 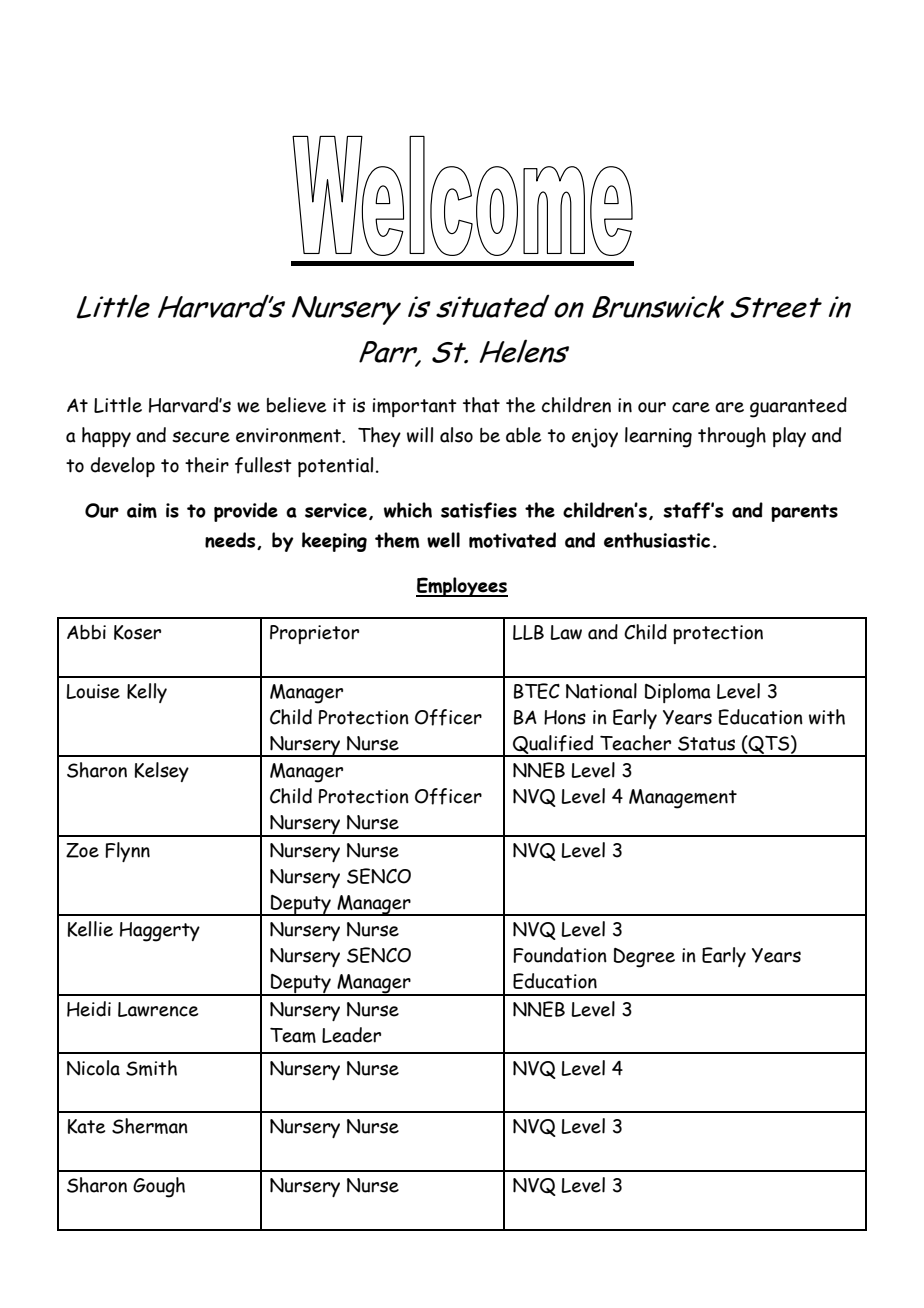 I want to click on Degree, so click(x=644, y=958).
